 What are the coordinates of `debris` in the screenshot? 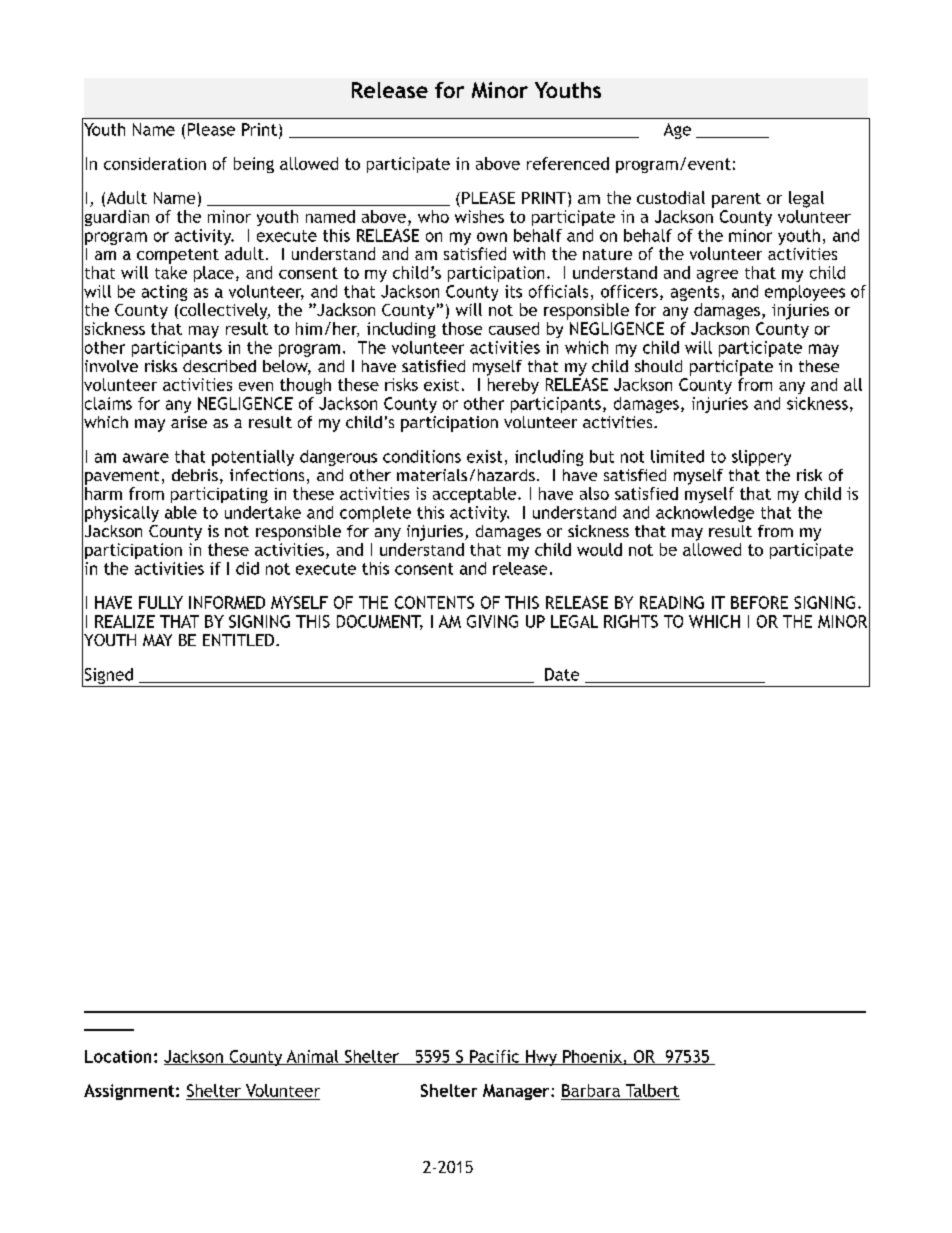 It's located at (195, 475).
